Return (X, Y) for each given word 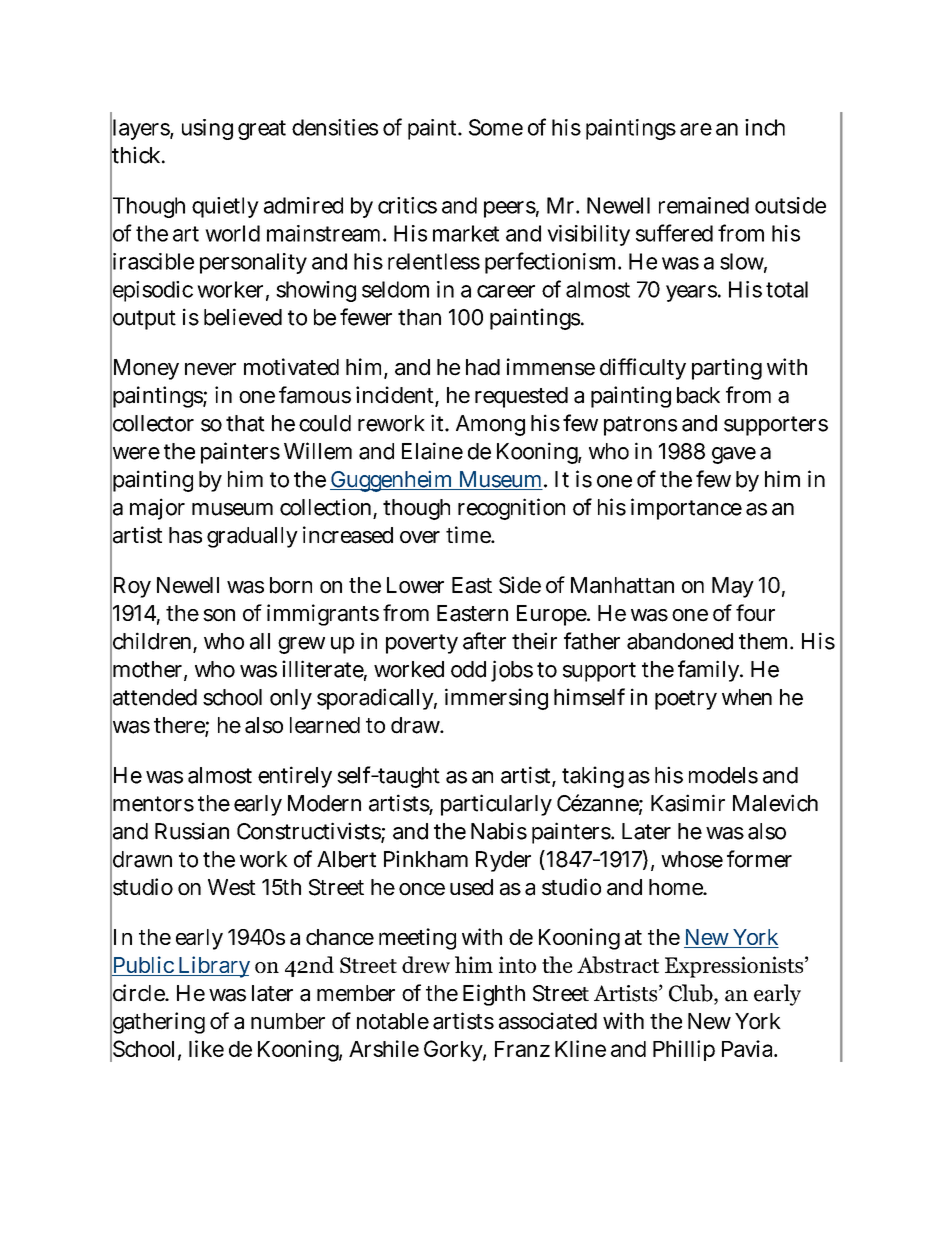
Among (490, 425)
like (206, 1048)
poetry (686, 700)
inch (765, 127)
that (245, 423)
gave (734, 455)
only (291, 699)
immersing (496, 699)
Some (496, 127)
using (207, 129)
